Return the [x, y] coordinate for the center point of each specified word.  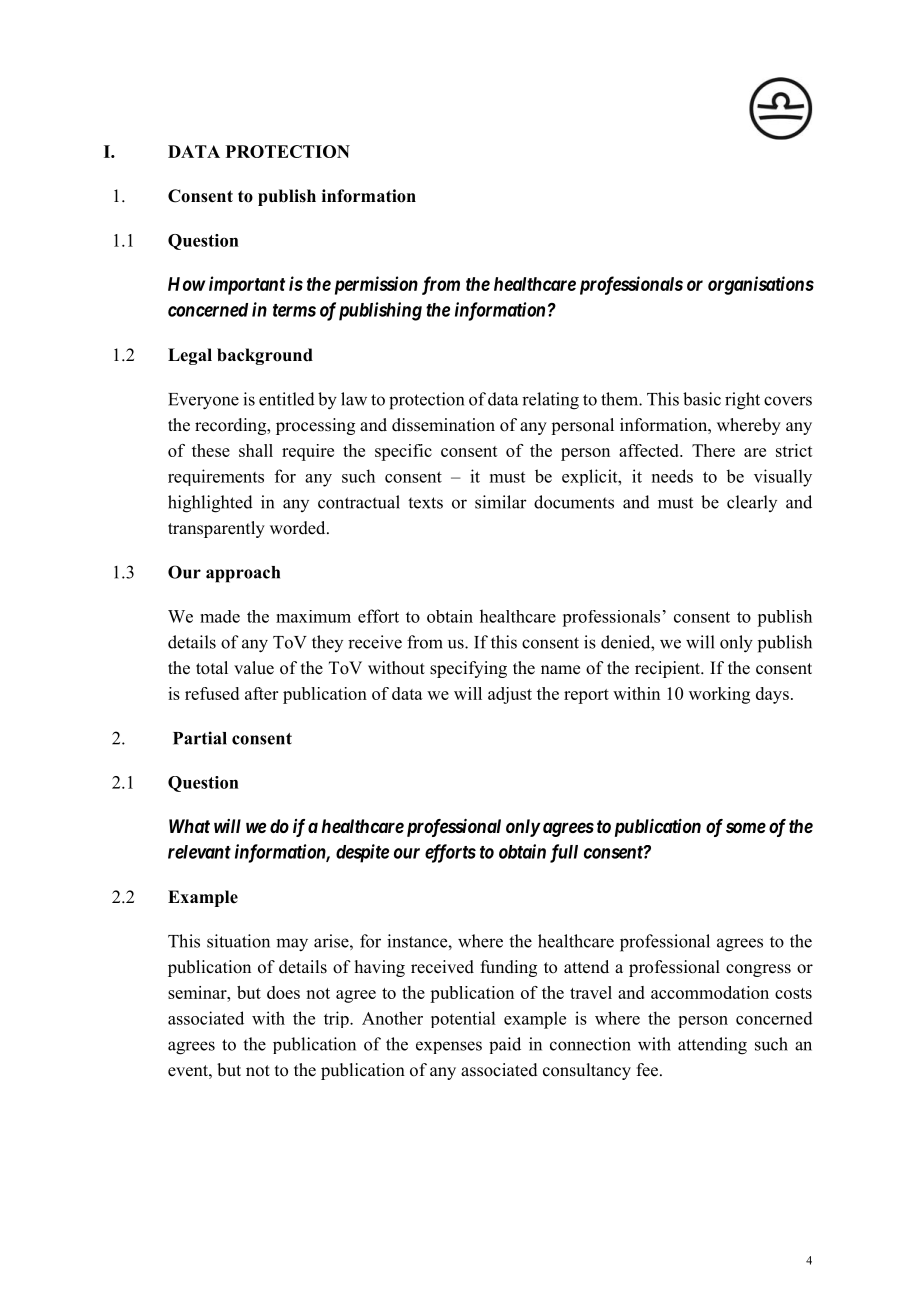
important [247, 285]
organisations [761, 285]
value [254, 668]
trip [337, 1019]
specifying [468, 669]
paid [505, 1045]
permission [376, 285]
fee [647, 1070]
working [719, 695]
